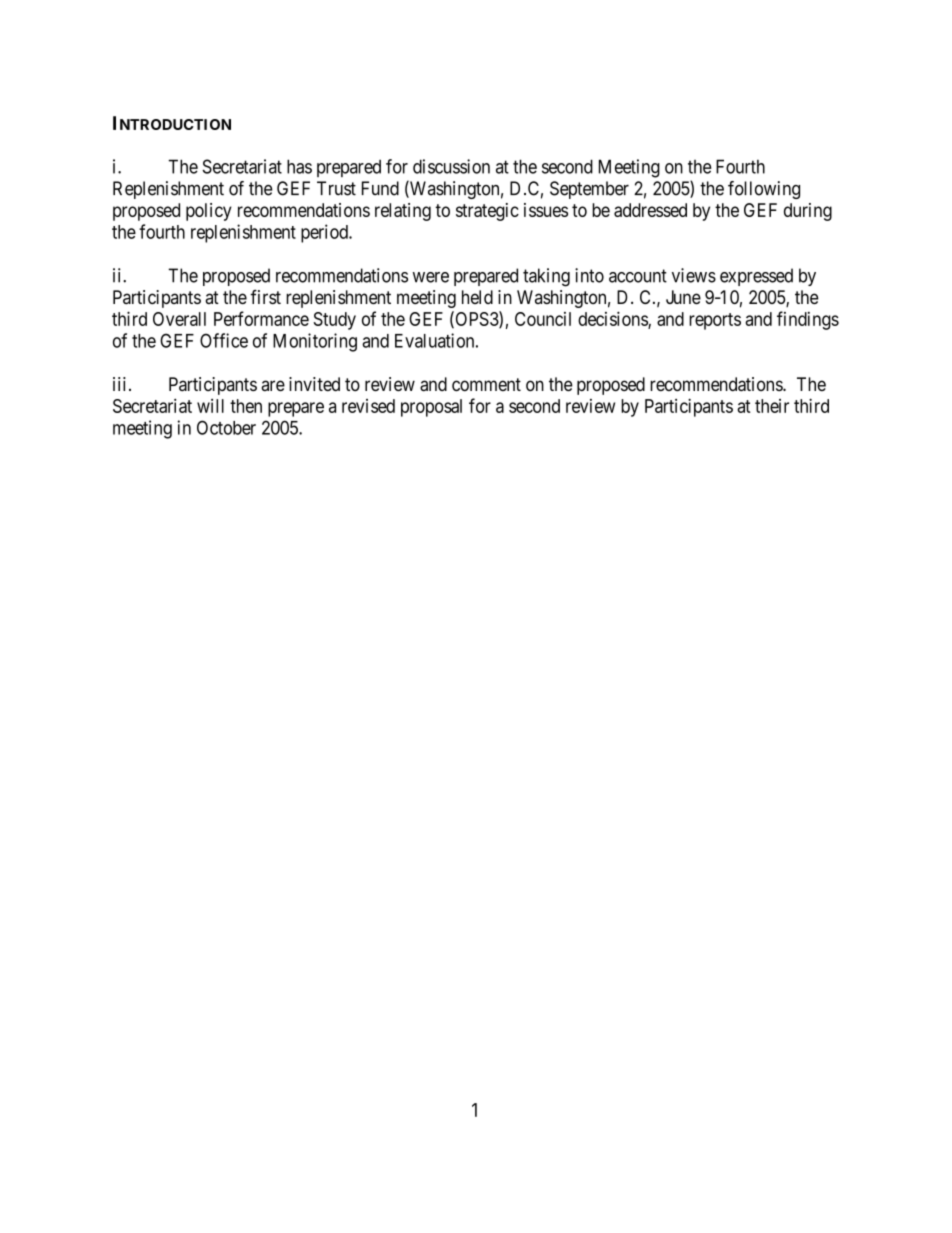 The height and width of the screenshot is (1233, 952). I want to click on October, so click(226, 427).
